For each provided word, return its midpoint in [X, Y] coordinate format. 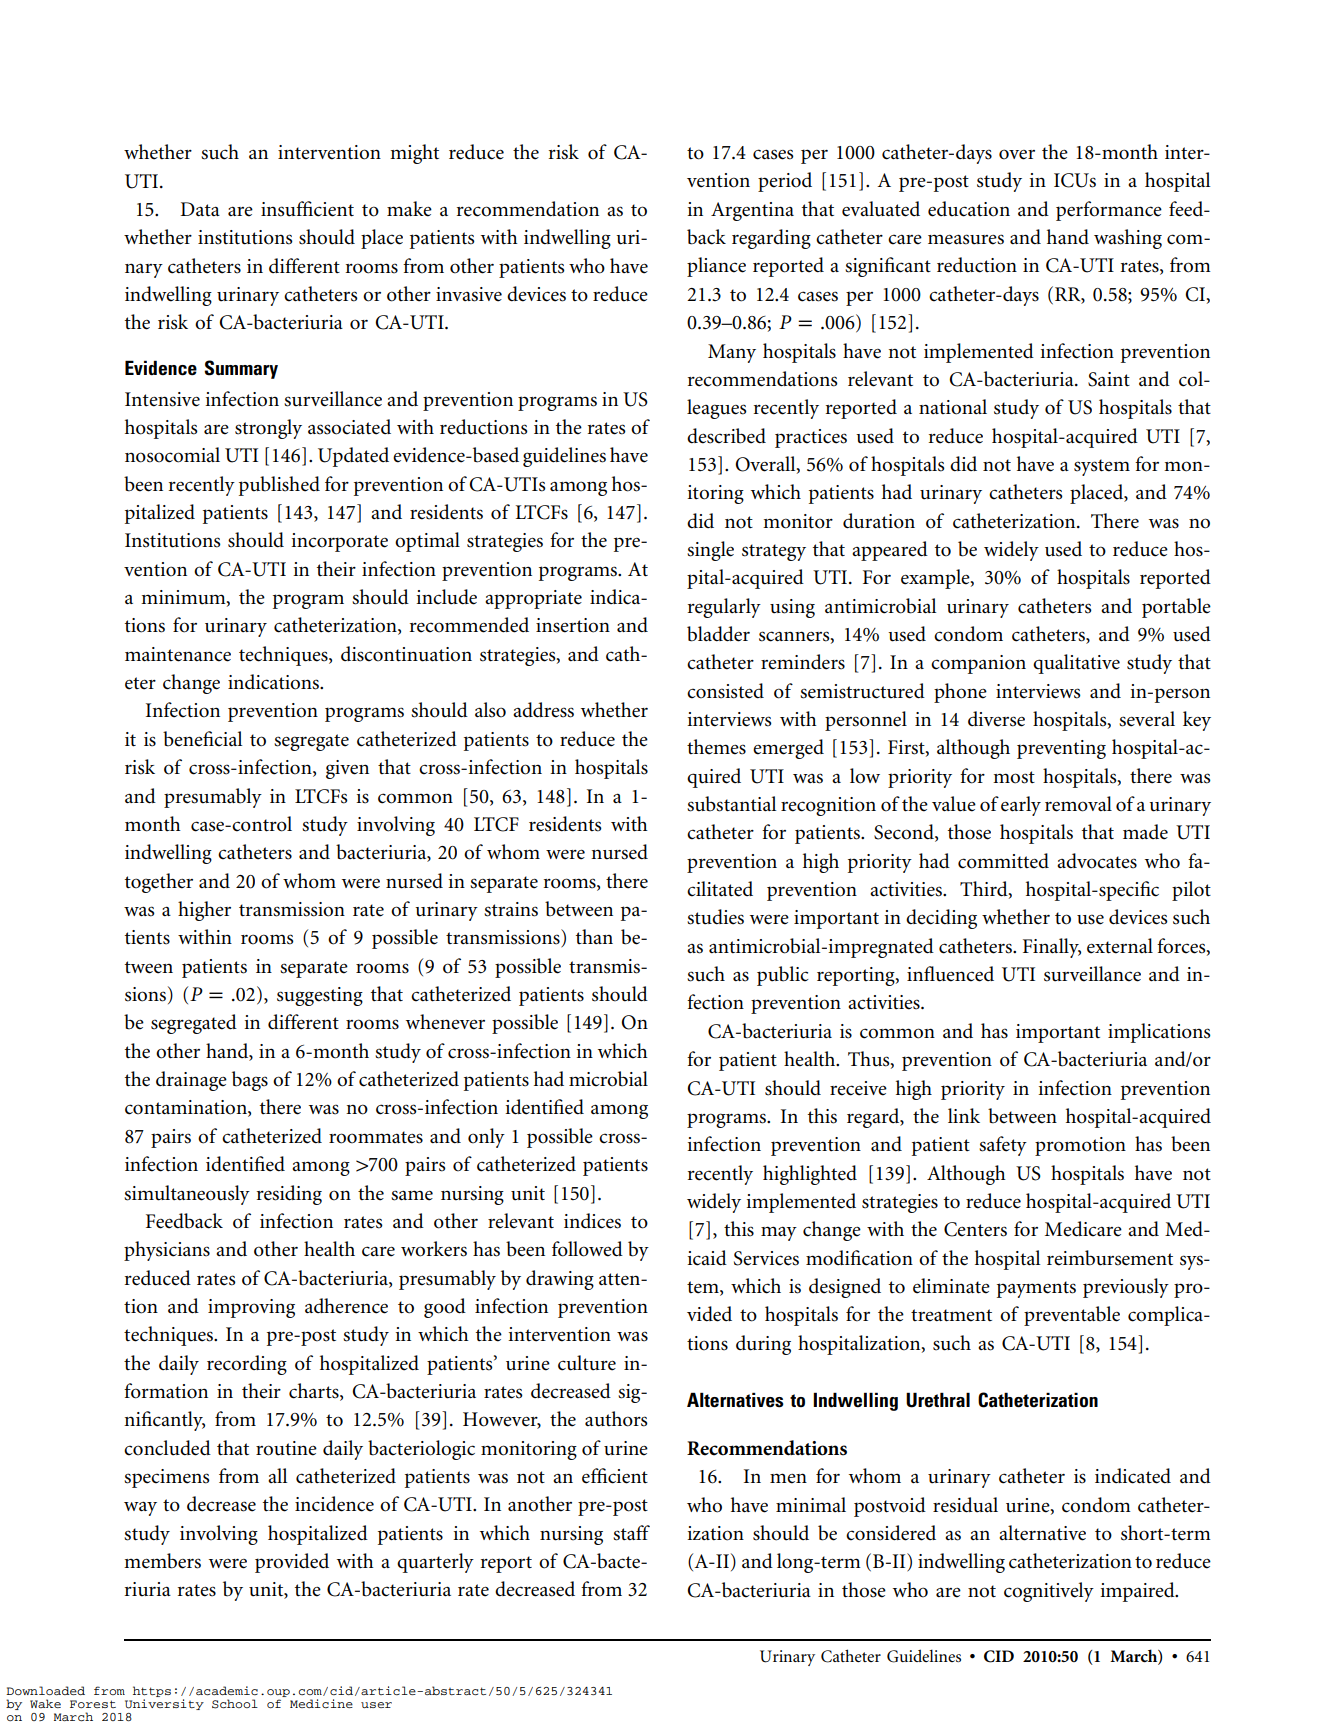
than [594, 936]
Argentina [752, 211]
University [164, 1704]
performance [1109, 211]
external [1120, 946]
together [159, 883]
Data [200, 209]
